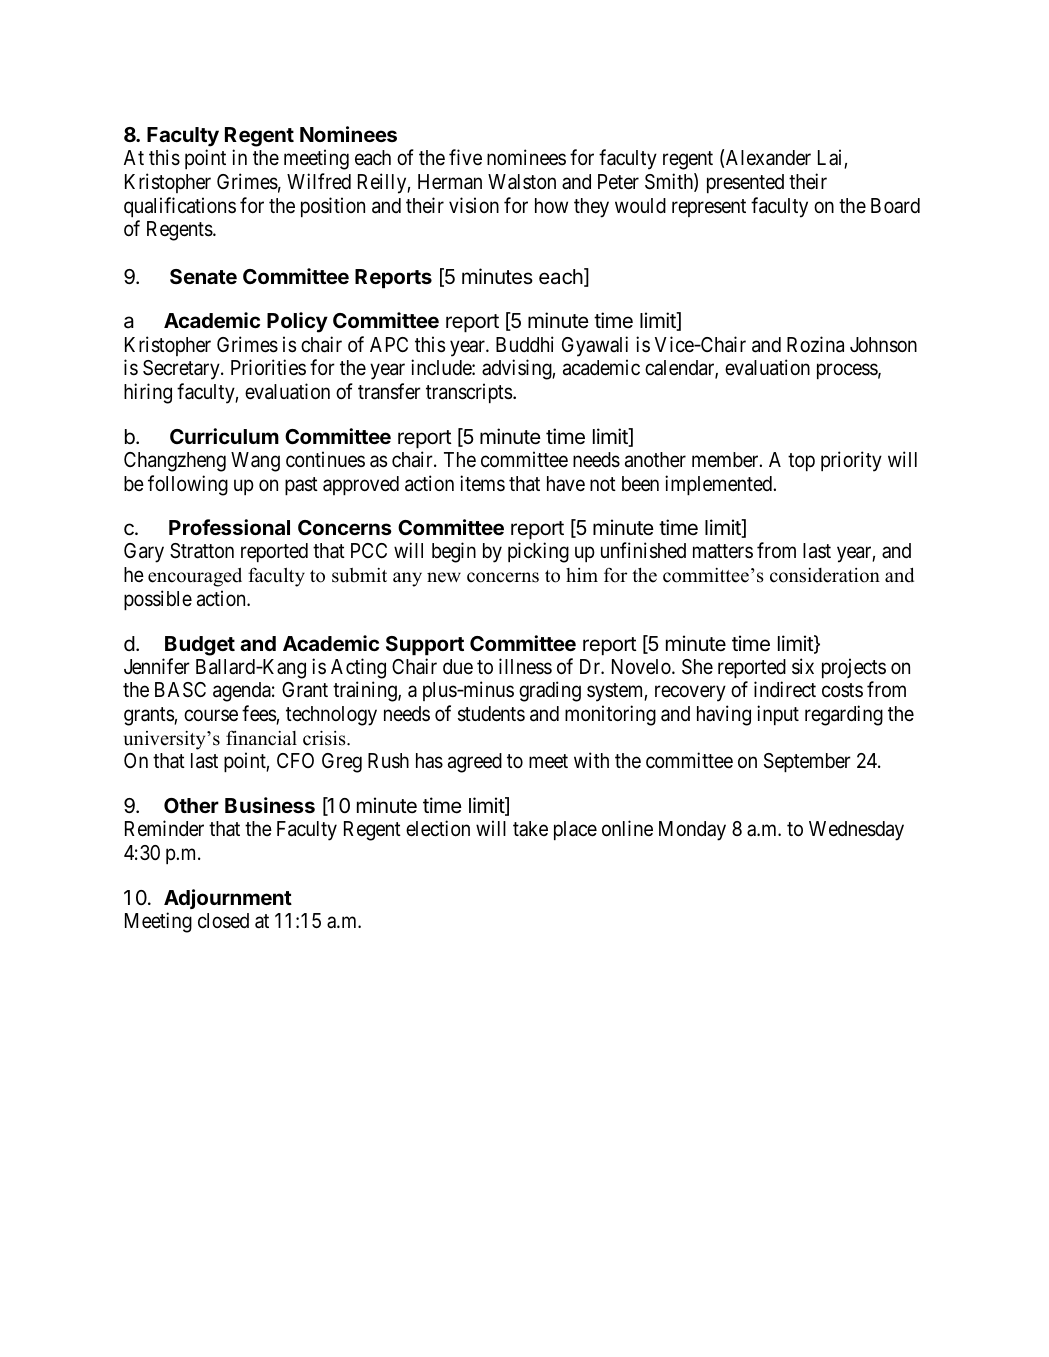 This screenshot has width=1049, height=1357. I want to click on Wednesday, so click(856, 831).
